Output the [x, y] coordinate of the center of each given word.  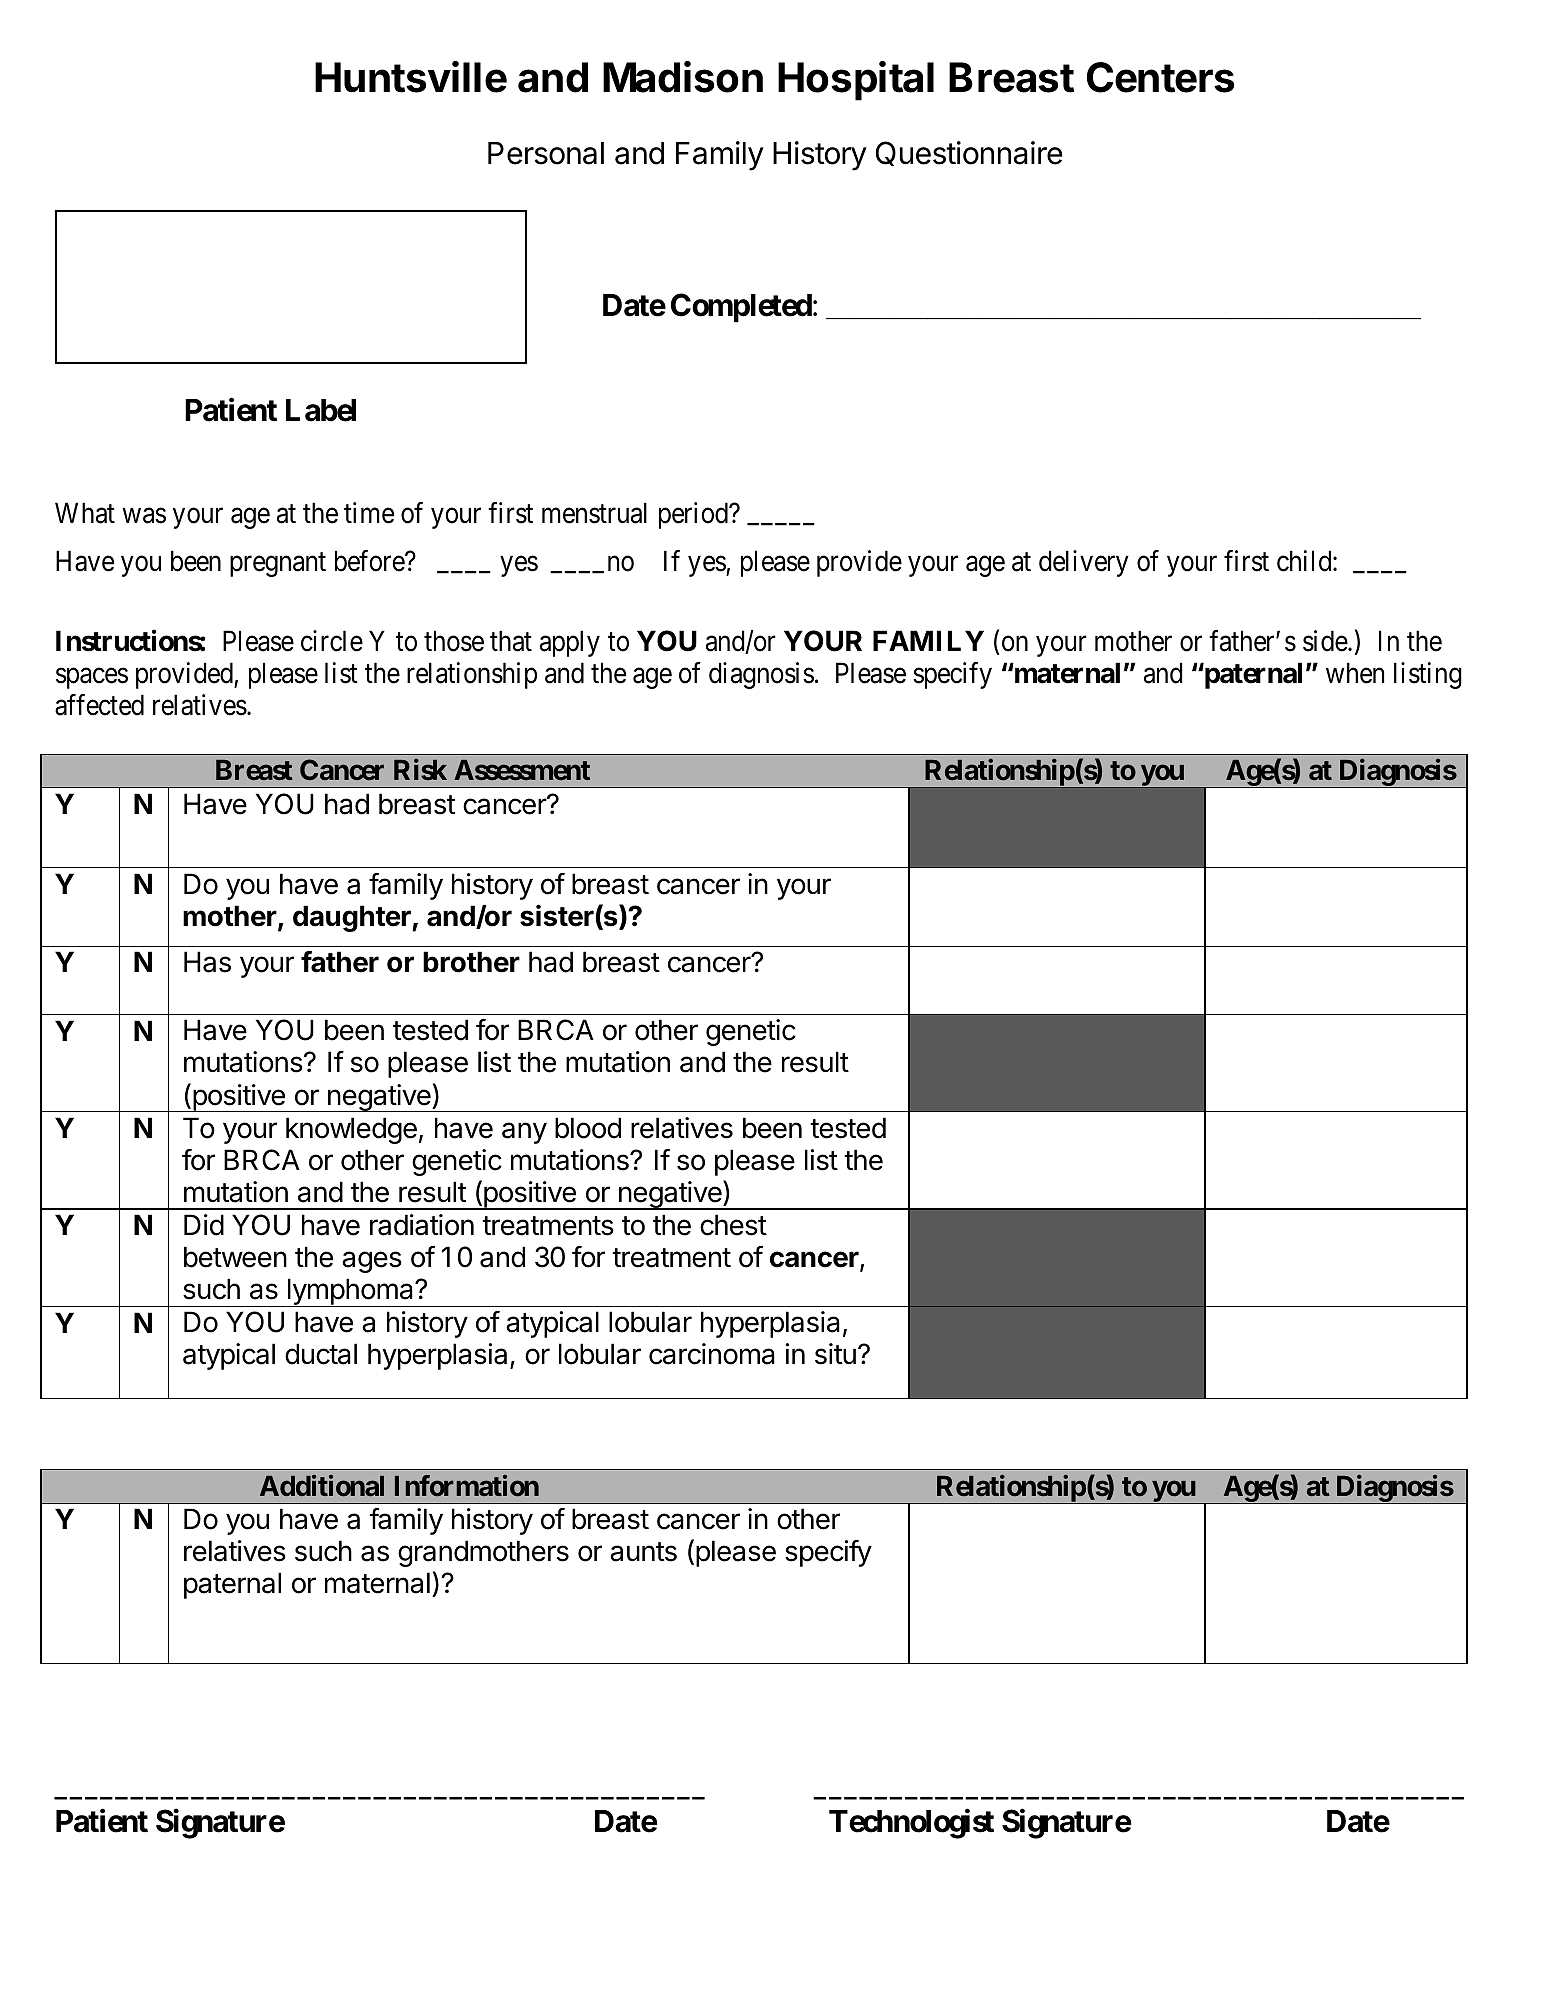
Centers [1160, 77]
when [1355, 673]
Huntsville [411, 77]
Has [207, 962]
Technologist [911, 1824]
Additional [322, 1486]
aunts [643, 1552]
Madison [683, 77]
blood [588, 1128]
